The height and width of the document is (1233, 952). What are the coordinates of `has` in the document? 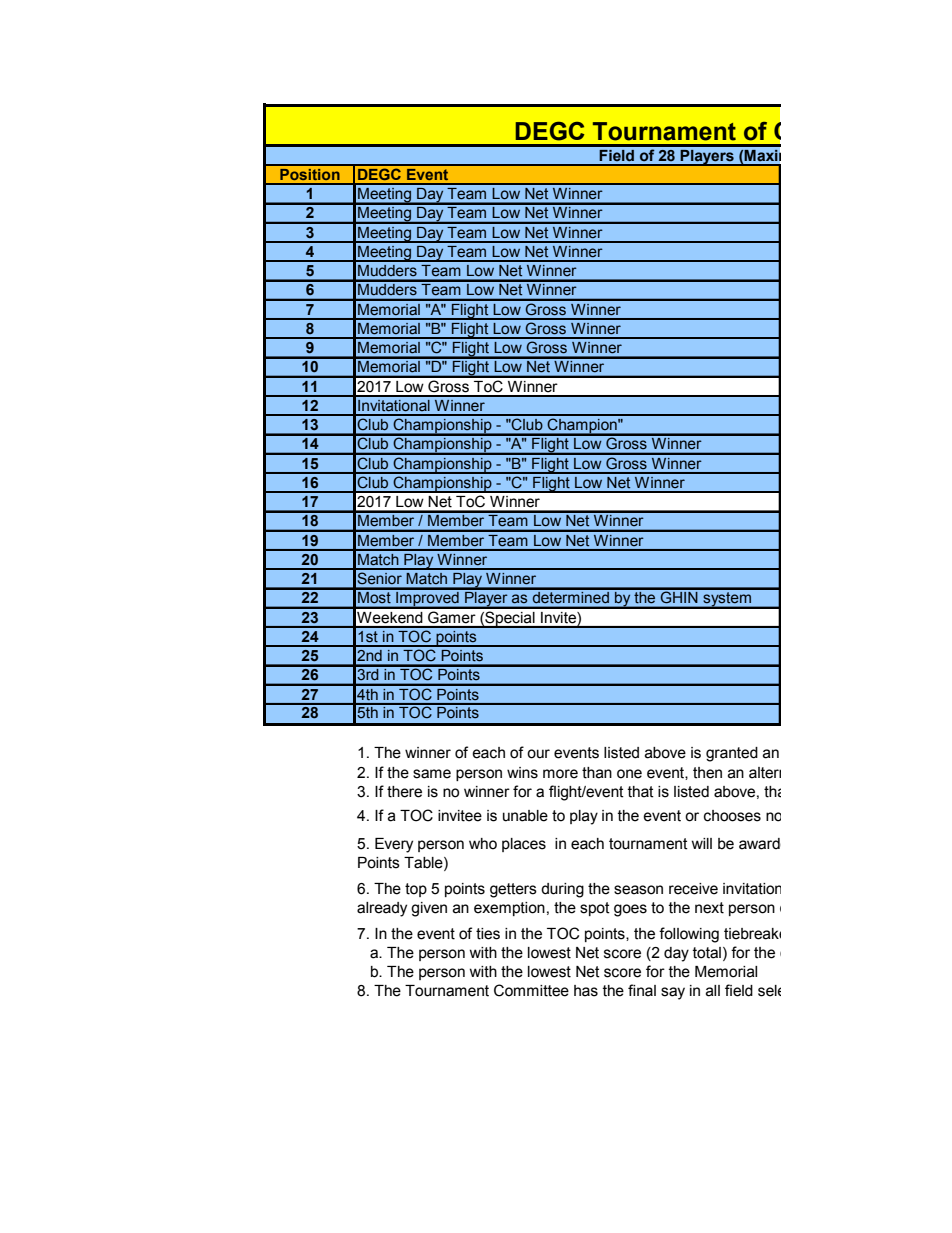 It's located at (586, 991).
